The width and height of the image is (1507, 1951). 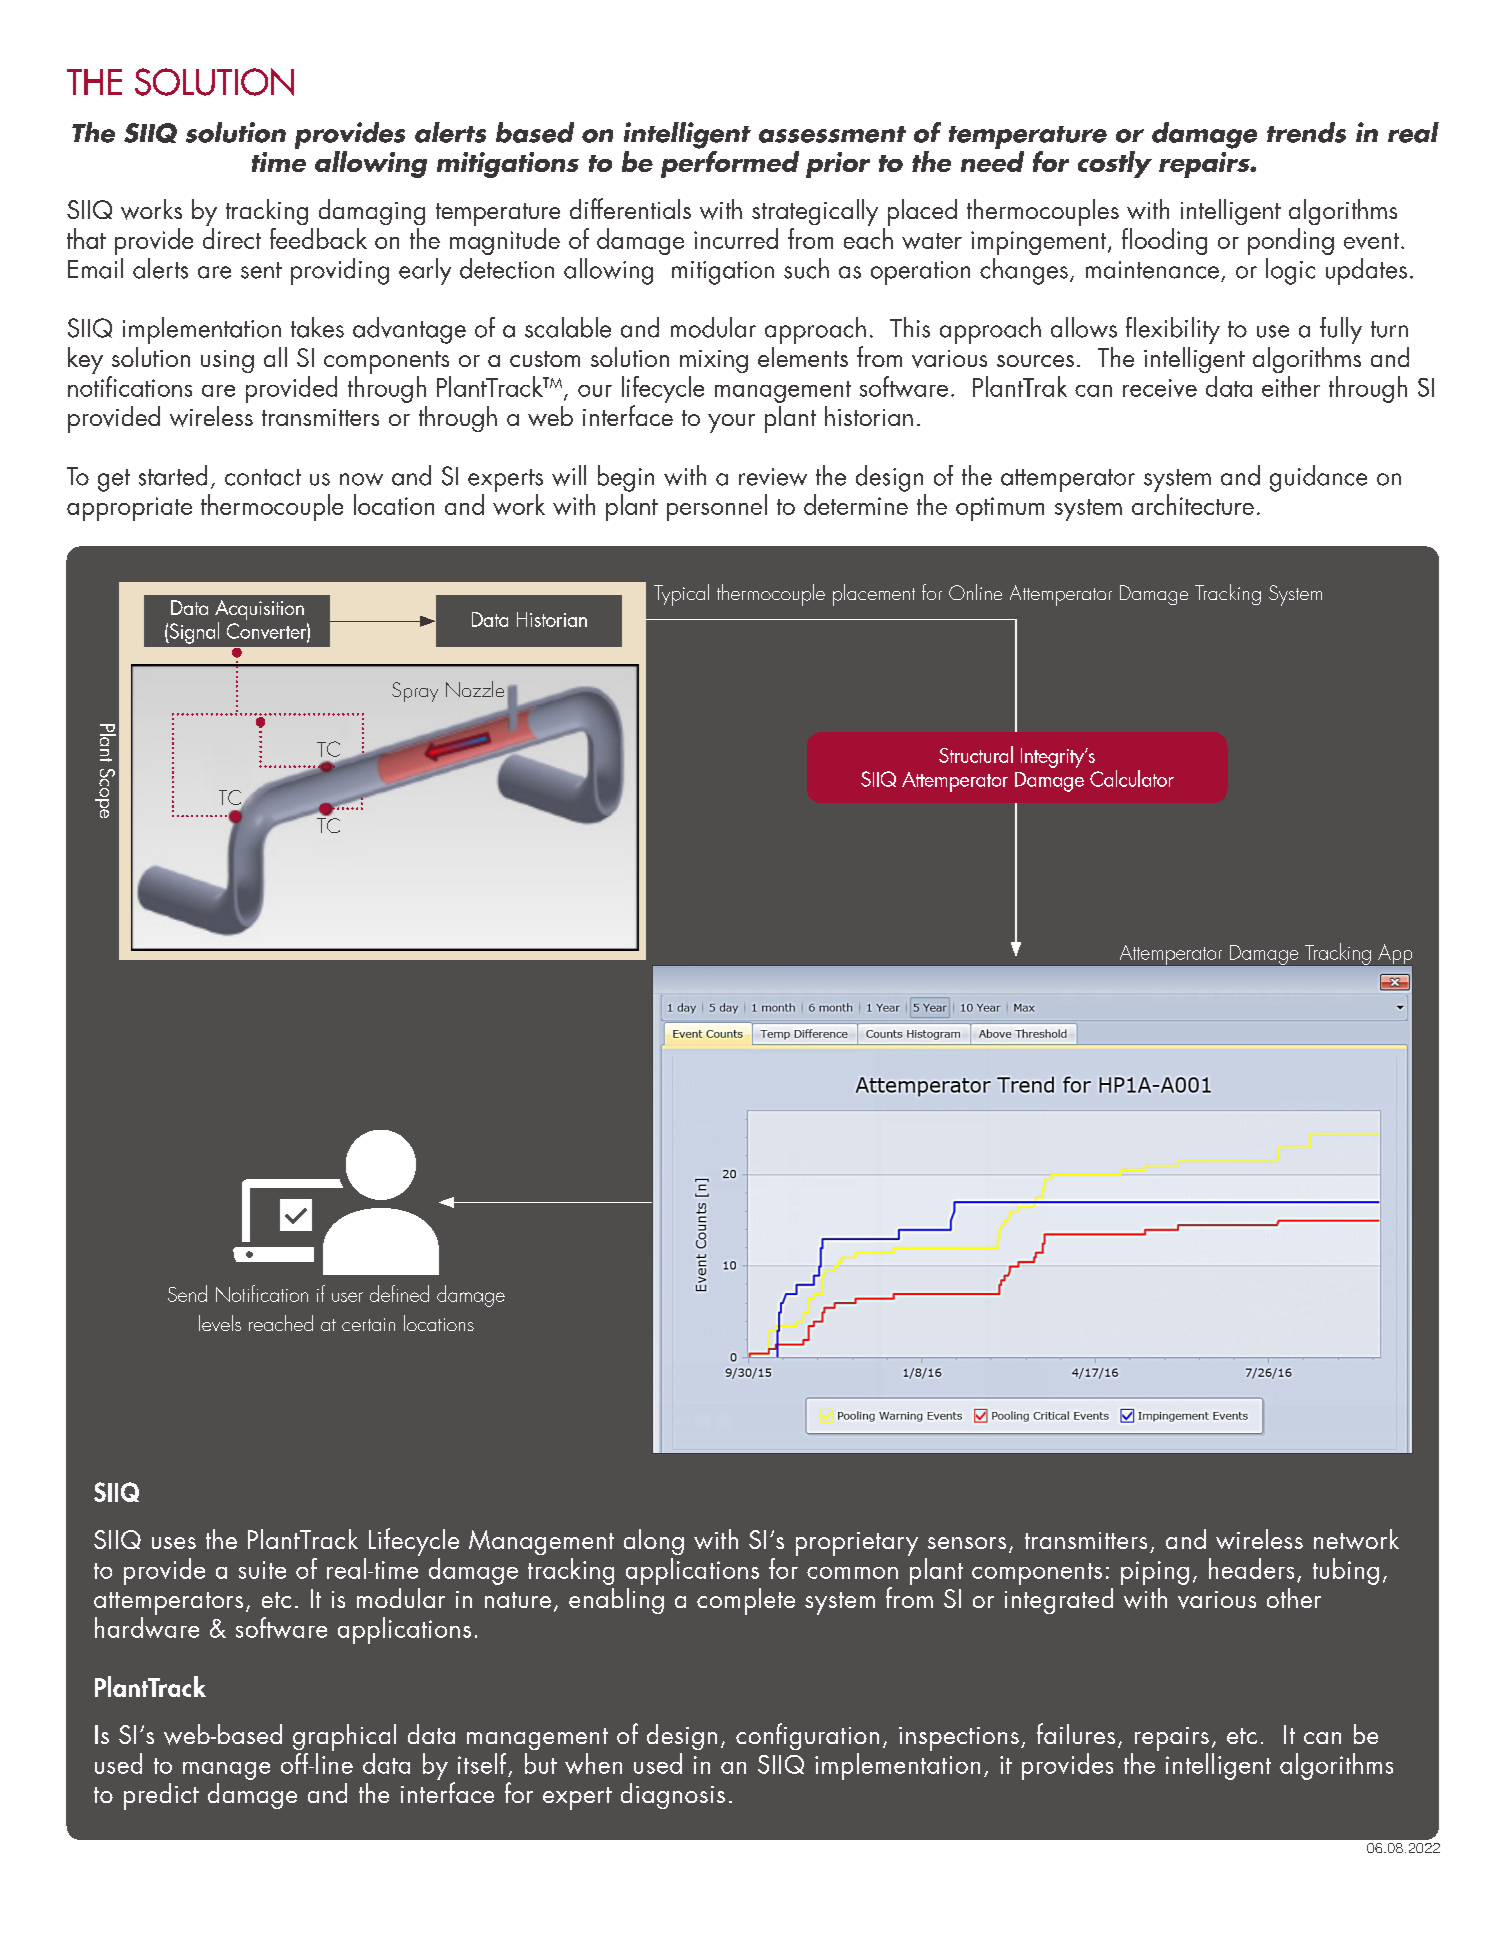 I want to click on performed, so click(x=730, y=164).
